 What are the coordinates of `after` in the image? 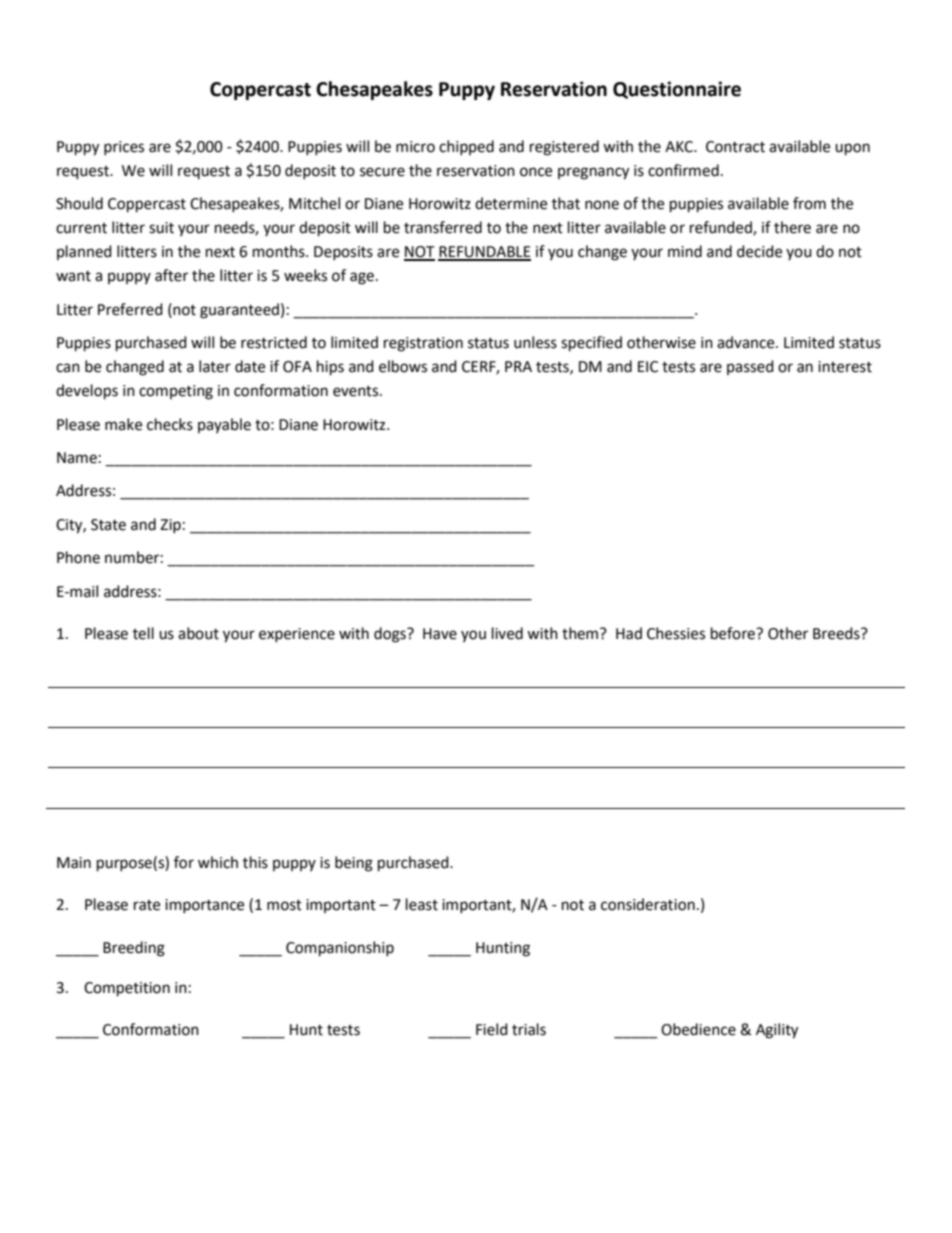 It's located at (171, 275).
